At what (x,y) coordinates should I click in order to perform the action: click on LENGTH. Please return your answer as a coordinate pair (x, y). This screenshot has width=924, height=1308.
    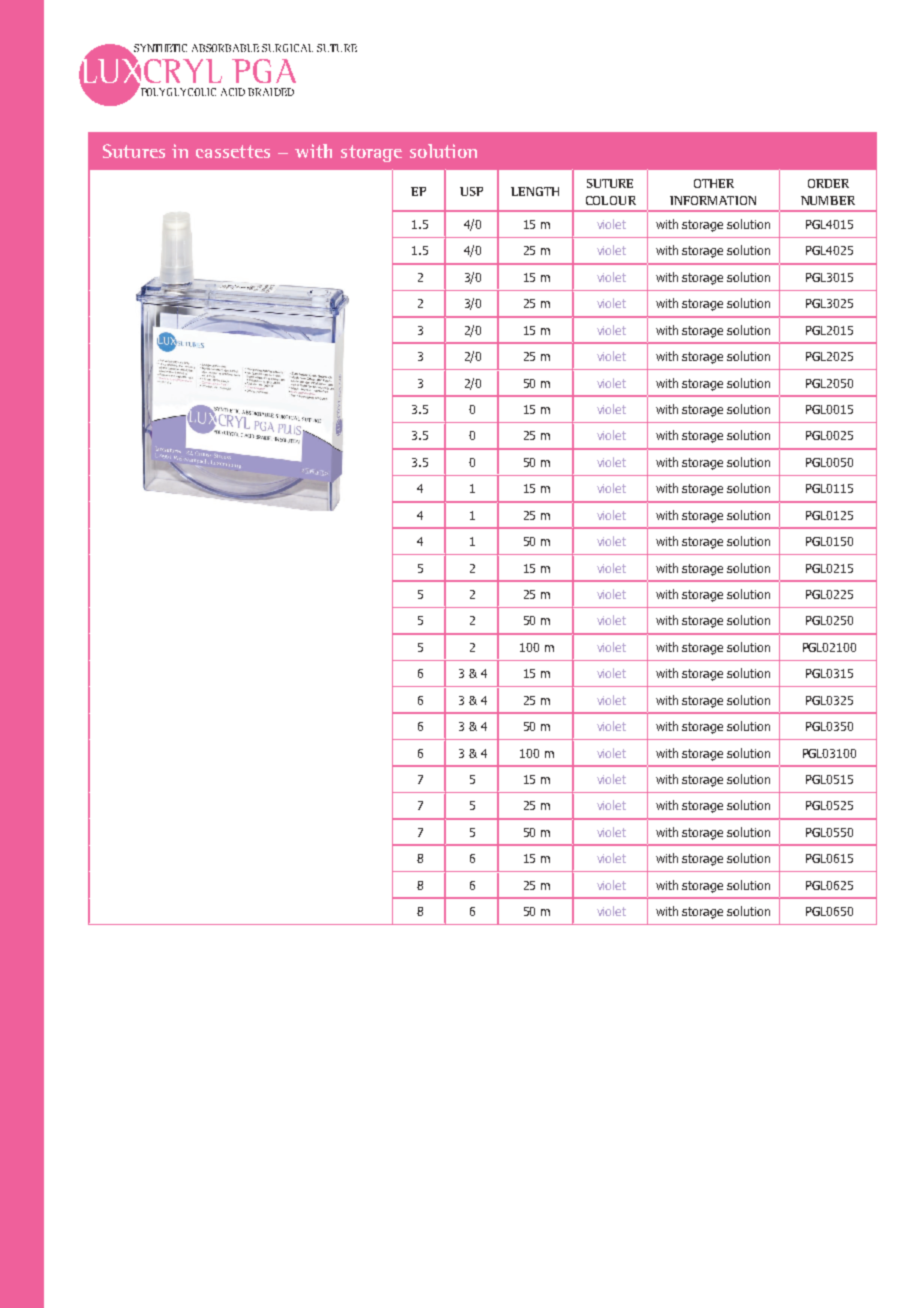
    Looking at the image, I should click on (535, 191).
